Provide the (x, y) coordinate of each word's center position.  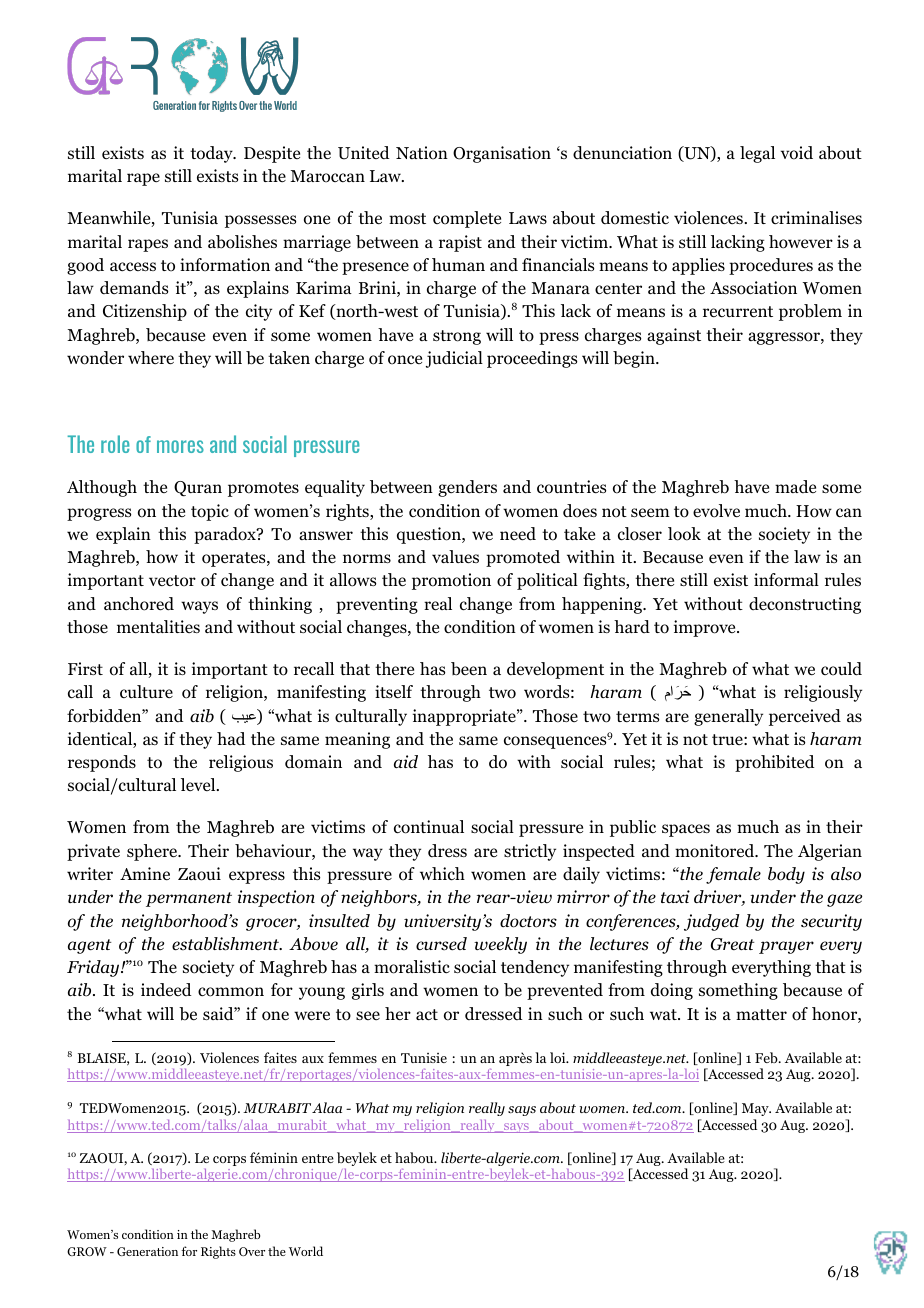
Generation (147, 1251)
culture (146, 691)
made (795, 486)
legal (757, 154)
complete (467, 219)
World (306, 1251)
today (212, 154)
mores (180, 446)
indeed (166, 990)
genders (467, 488)
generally (728, 717)
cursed (441, 944)
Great (733, 944)
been (469, 669)
